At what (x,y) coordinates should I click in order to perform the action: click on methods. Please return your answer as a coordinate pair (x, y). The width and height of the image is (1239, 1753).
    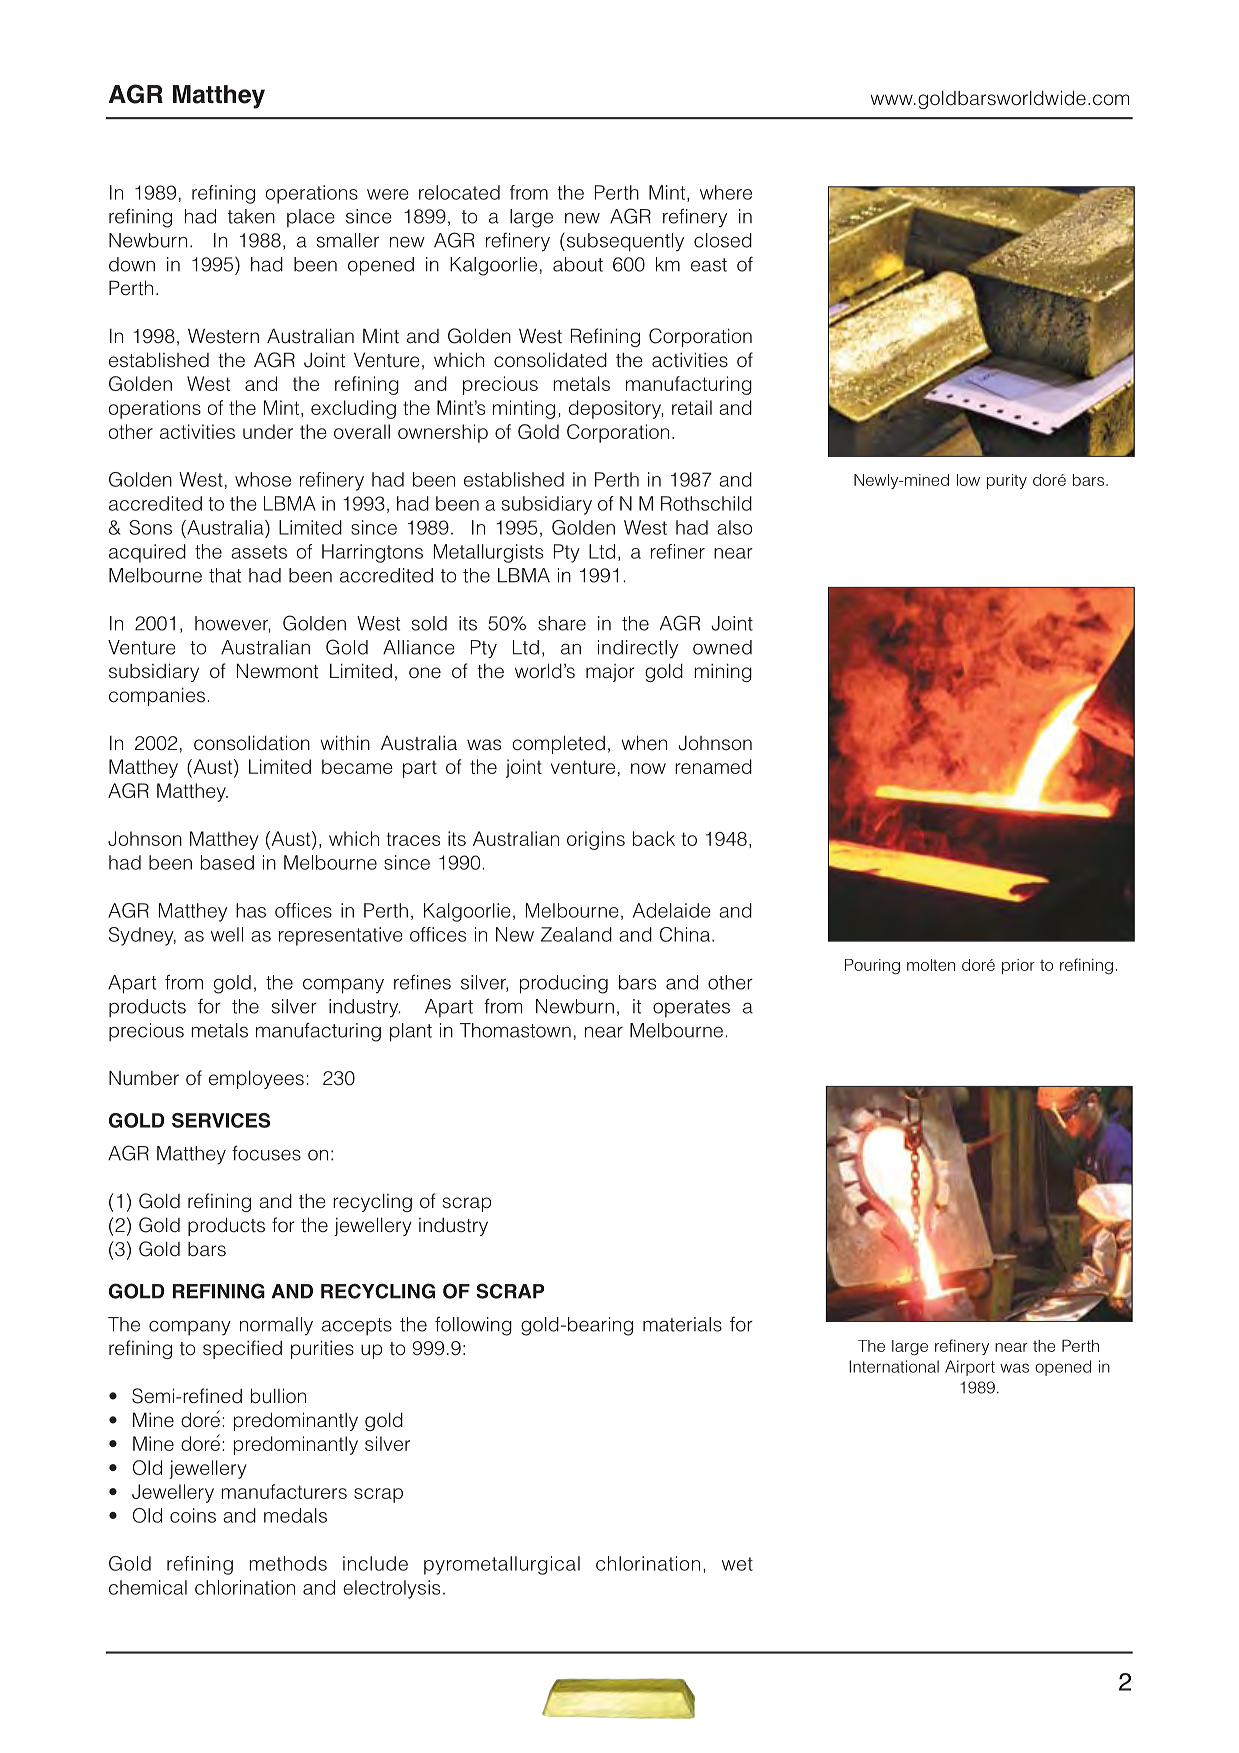
    Looking at the image, I should click on (288, 1563).
